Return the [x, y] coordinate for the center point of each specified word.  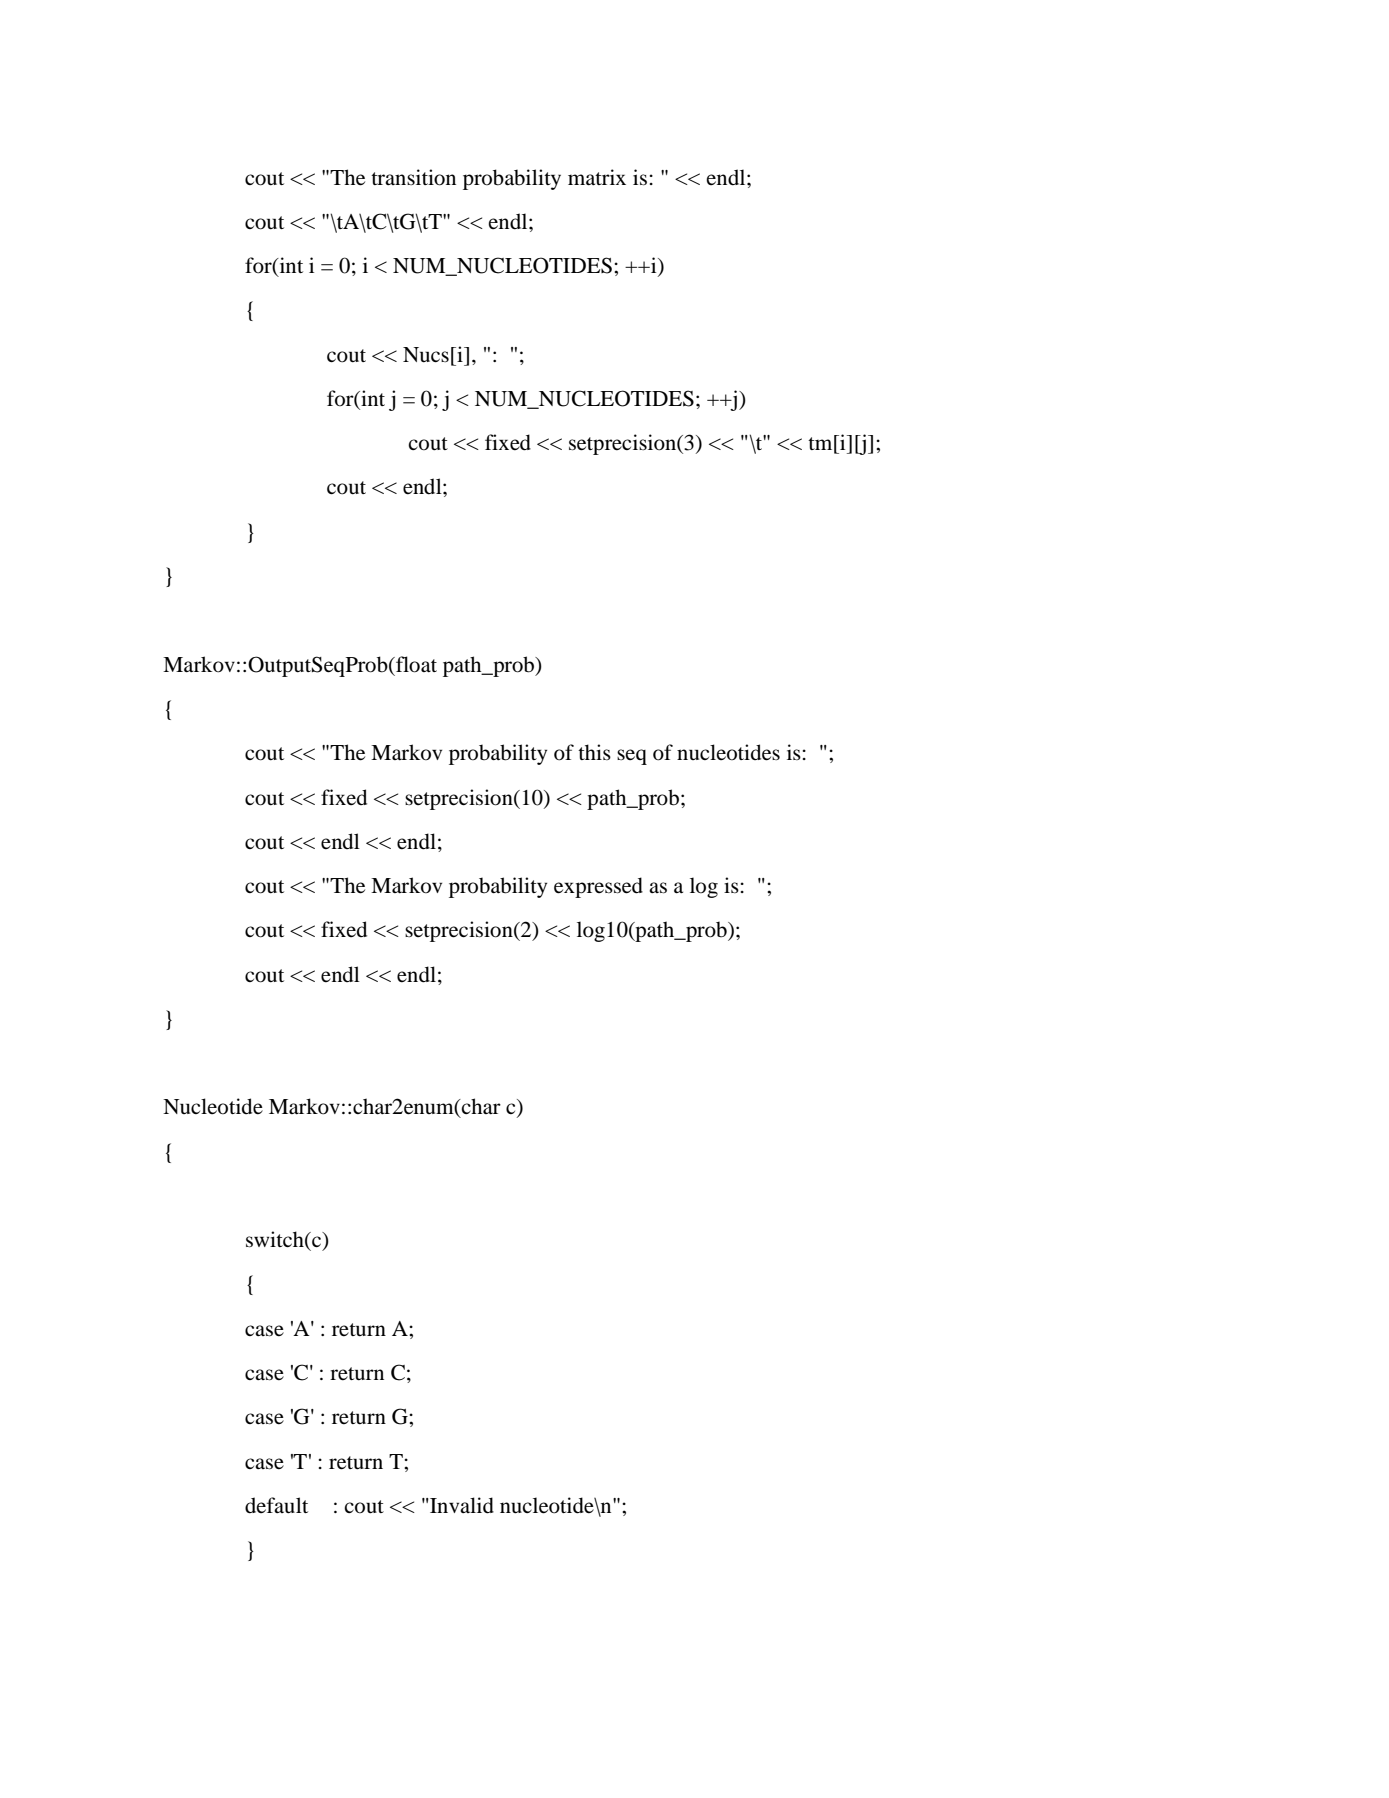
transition [413, 177]
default [276, 1505]
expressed [598, 887]
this [594, 752]
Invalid [461, 1505]
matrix [597, 177]
